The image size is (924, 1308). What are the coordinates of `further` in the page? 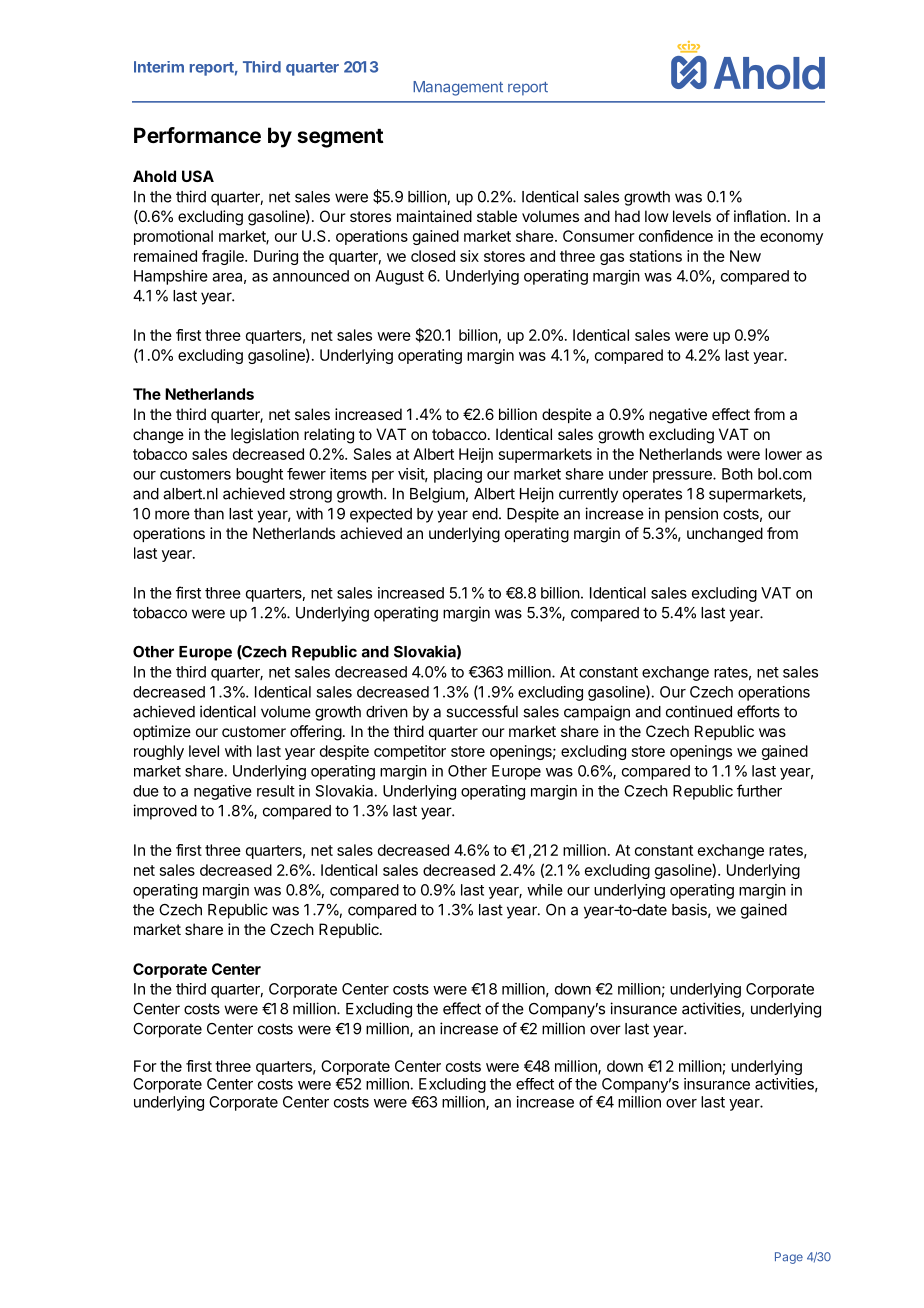 It's located at (759, 790).
